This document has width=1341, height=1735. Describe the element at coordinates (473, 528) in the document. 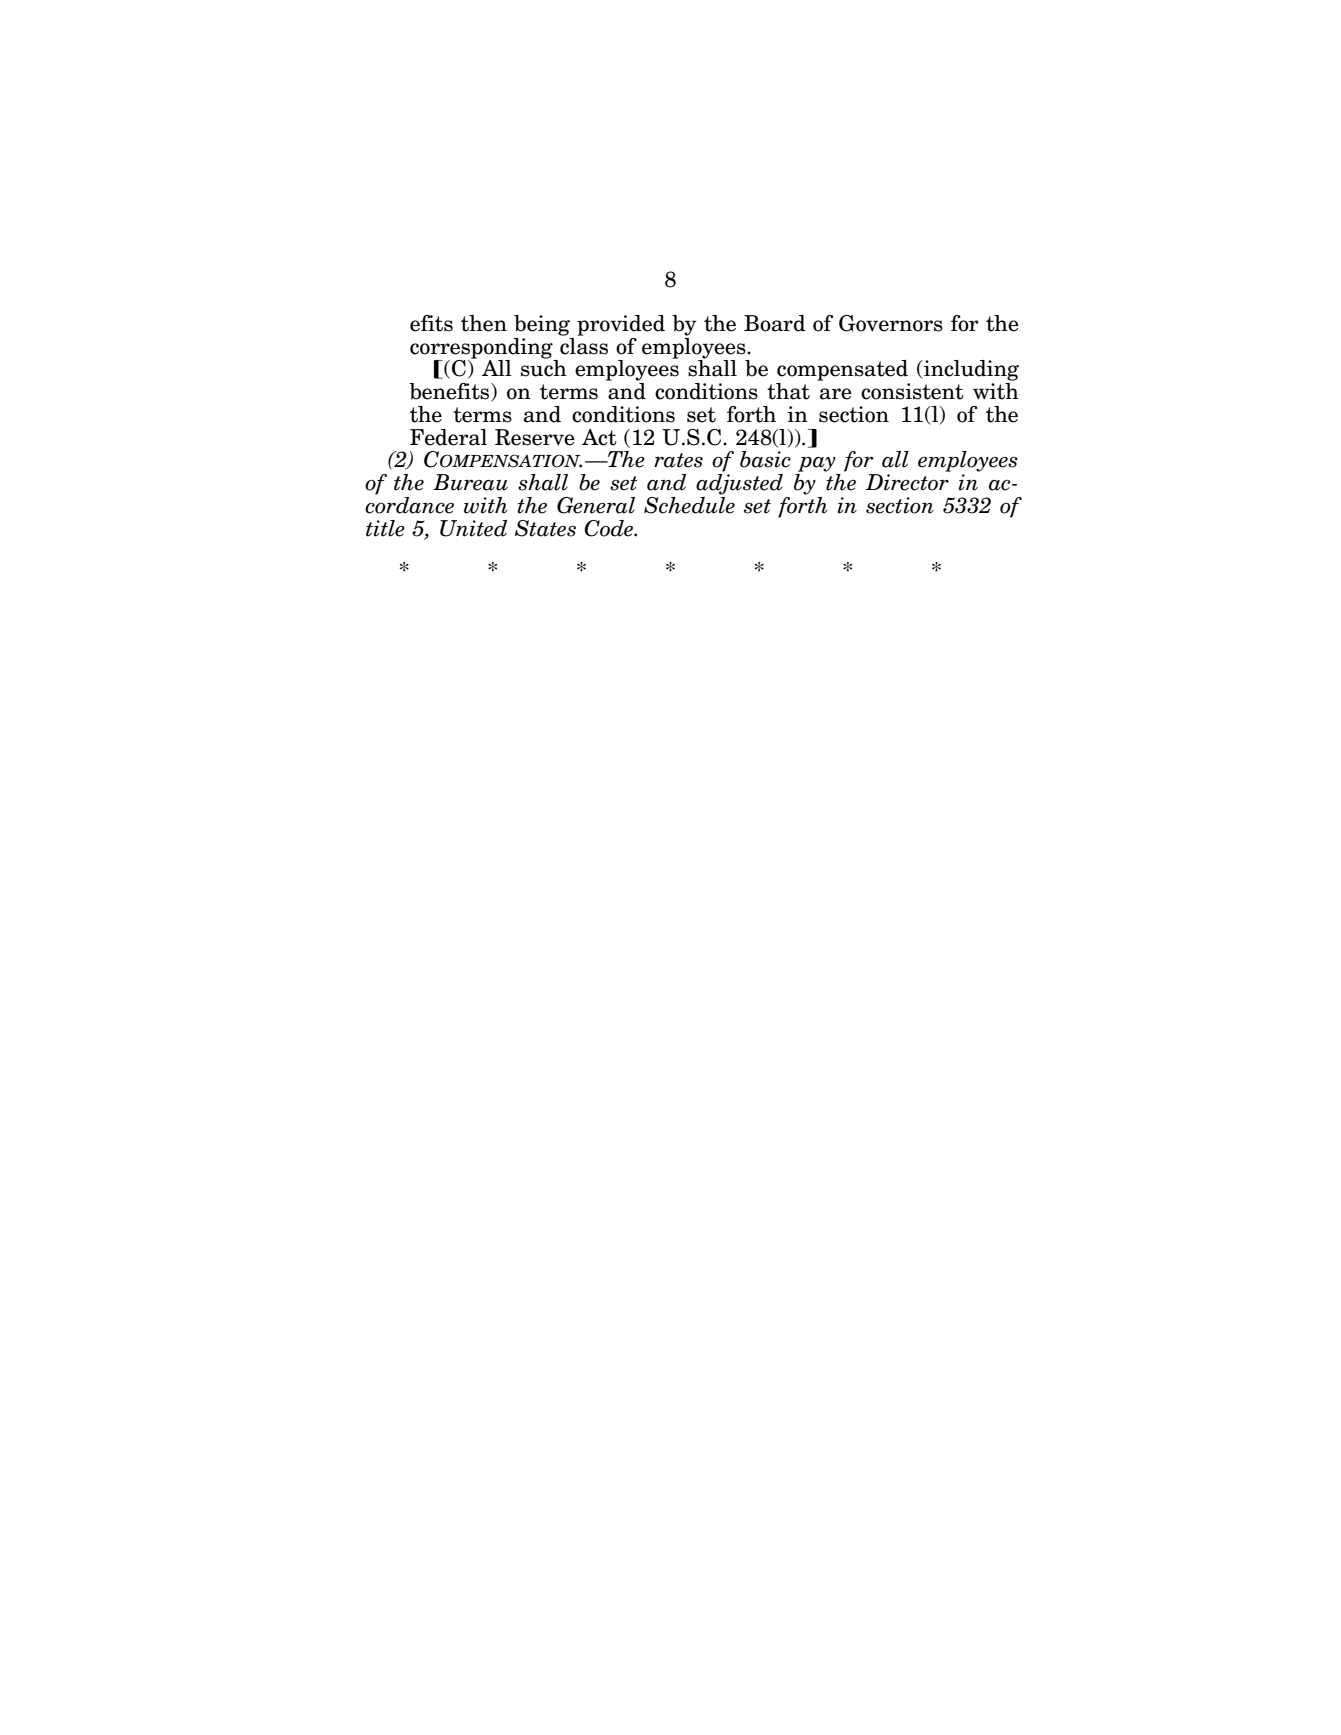

I see `United` at that location.
